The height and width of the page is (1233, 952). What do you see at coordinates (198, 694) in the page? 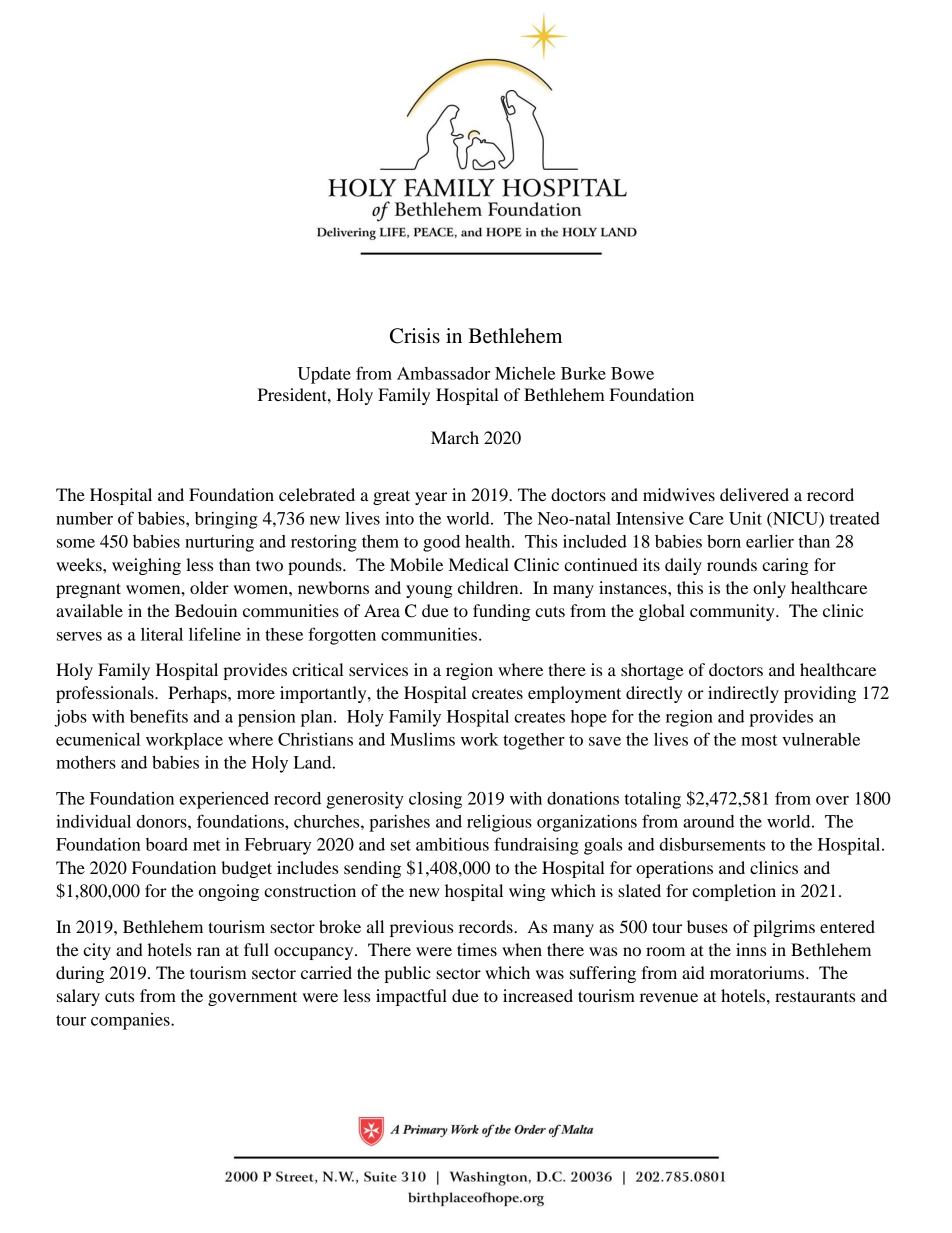
I see `Perhaps` at bounding box center [198, 694].
